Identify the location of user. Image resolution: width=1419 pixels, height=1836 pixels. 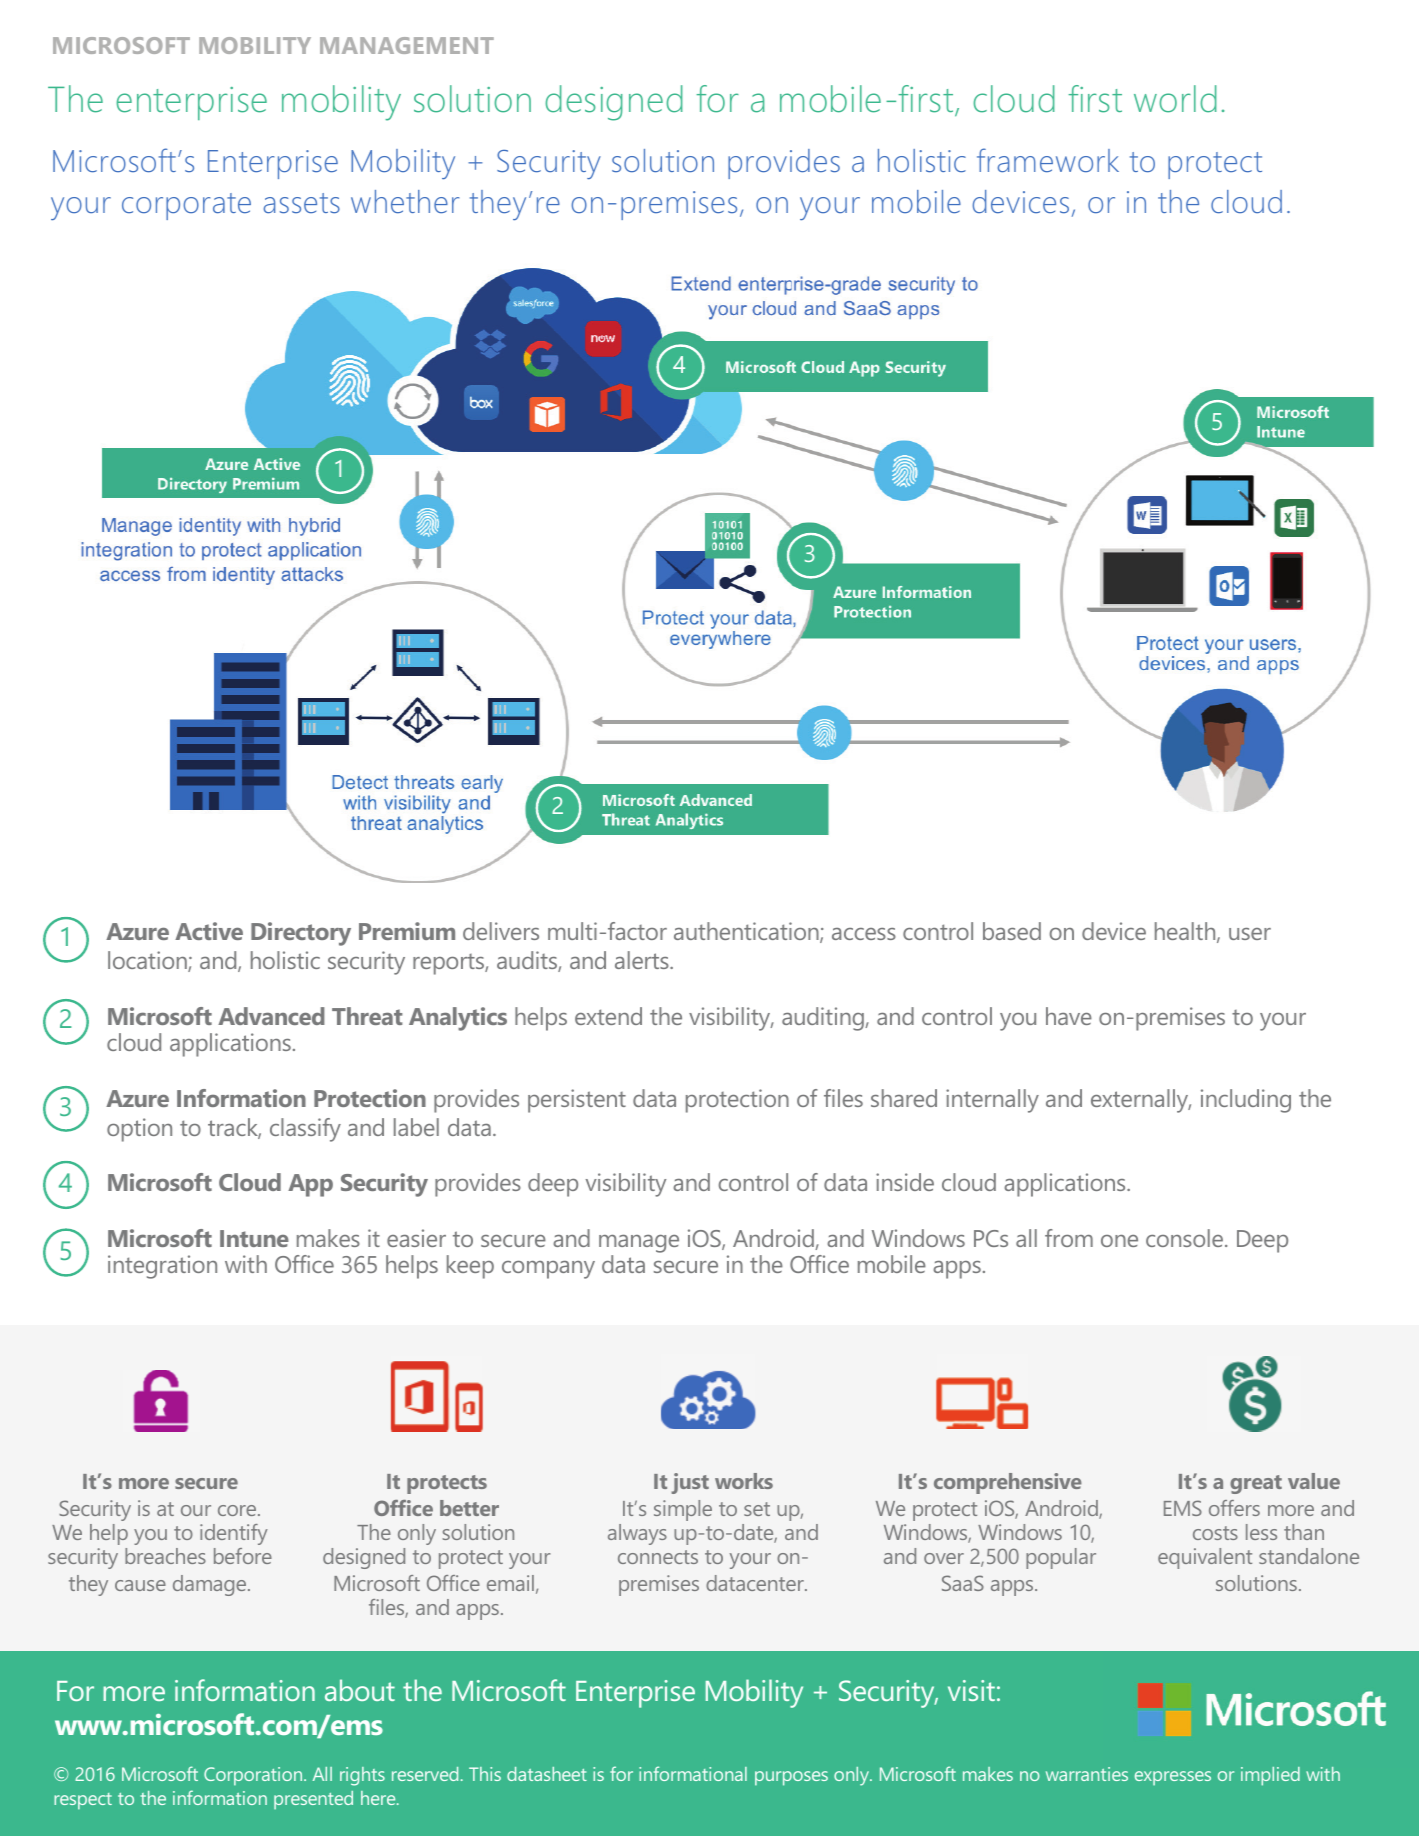
(1250, 934).
